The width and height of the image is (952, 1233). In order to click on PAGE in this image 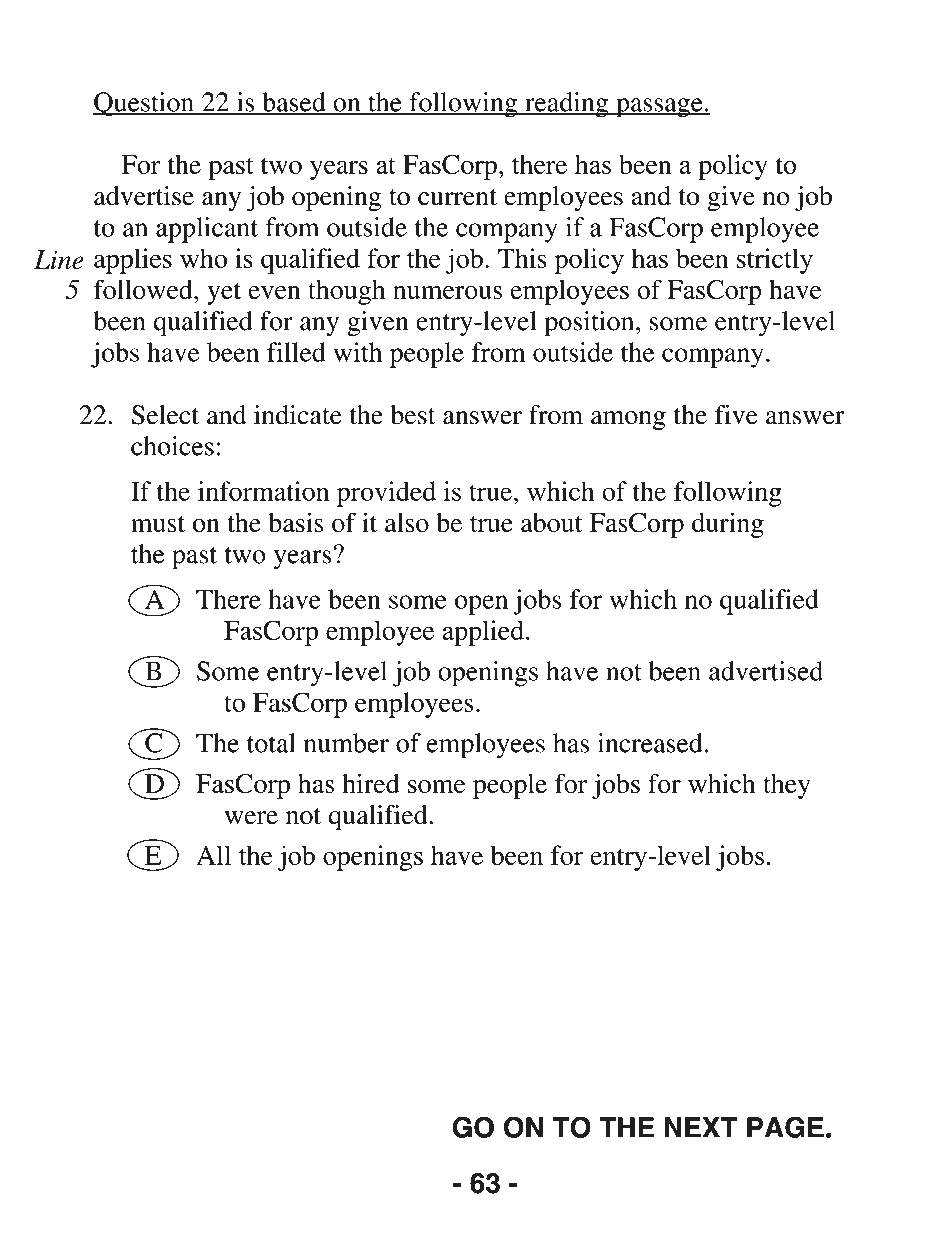, I will do `click(785, 1127)`.
